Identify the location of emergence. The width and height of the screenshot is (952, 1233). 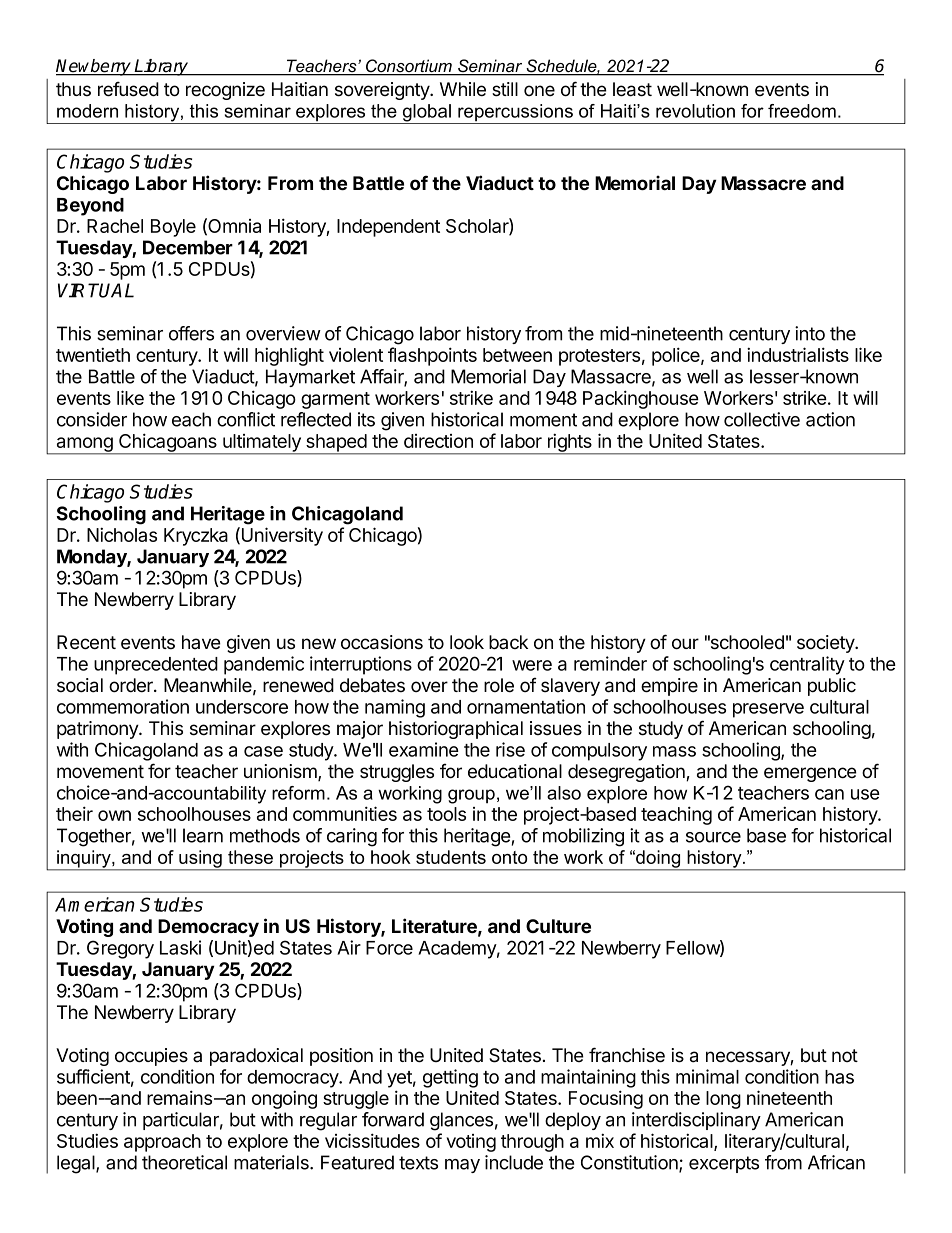
(810, 774).
